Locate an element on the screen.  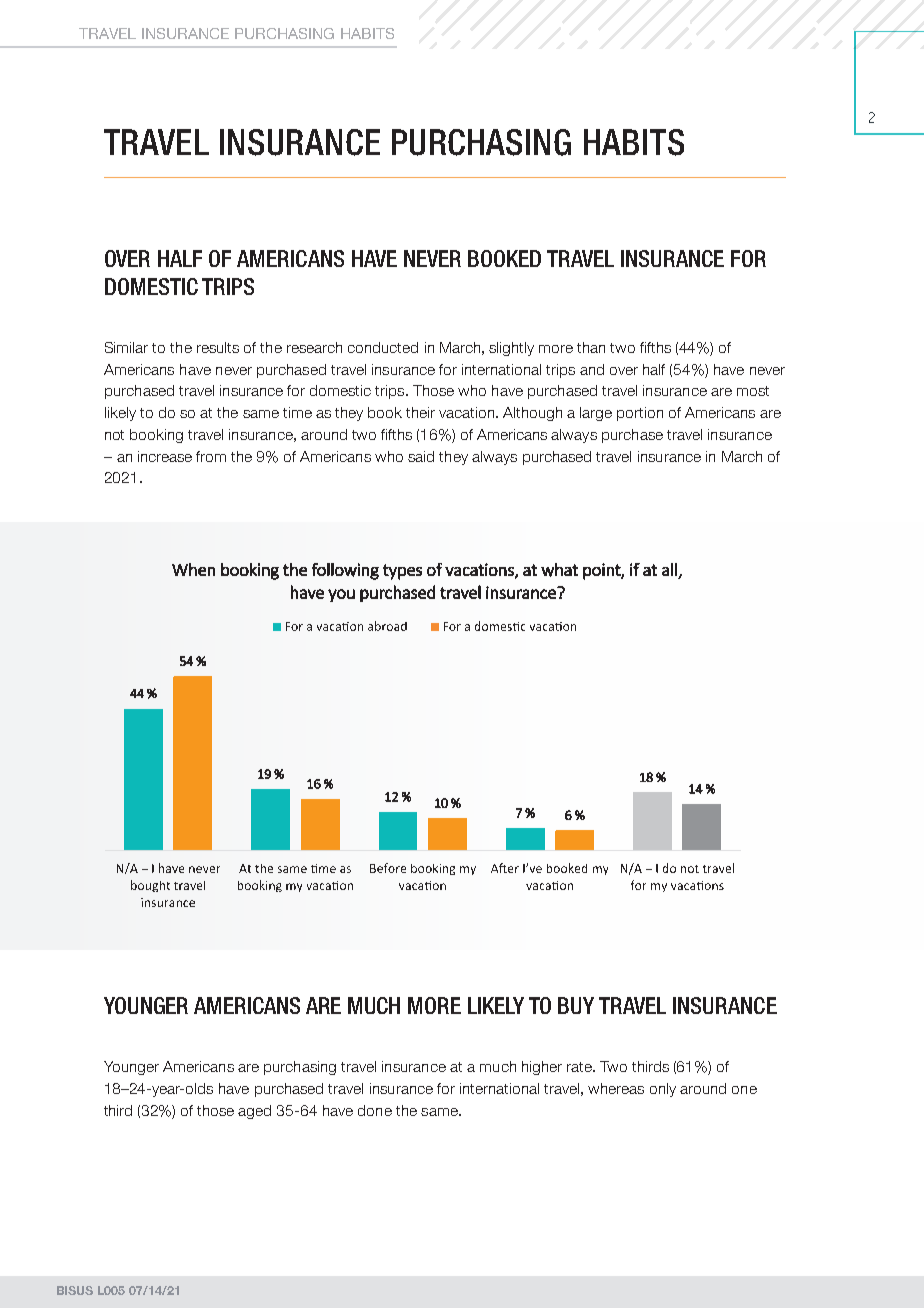
increase is located at coordinates (165, 456).
